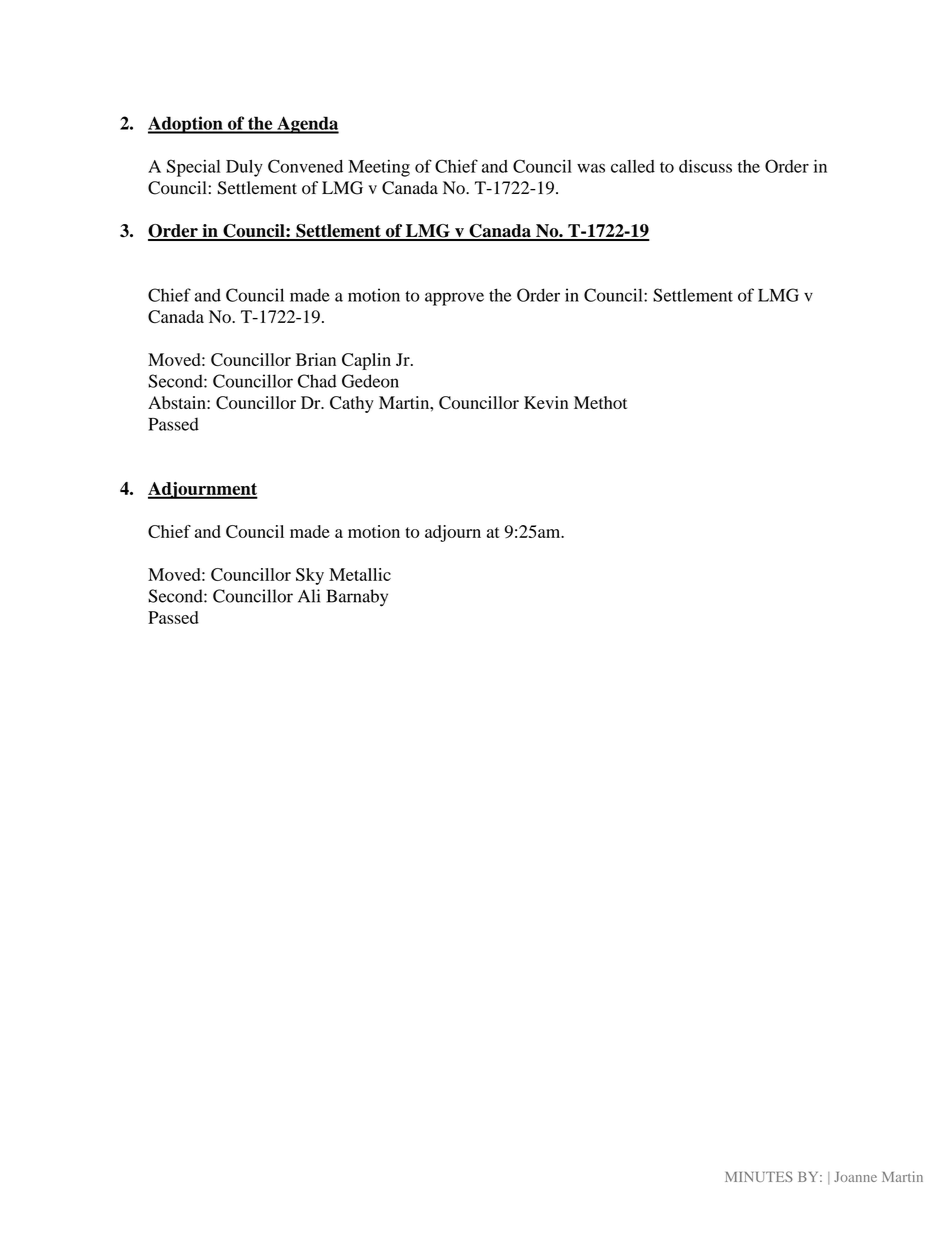 This image has height=1233, width=952. I want to click on discuss, so click(705, 166).
